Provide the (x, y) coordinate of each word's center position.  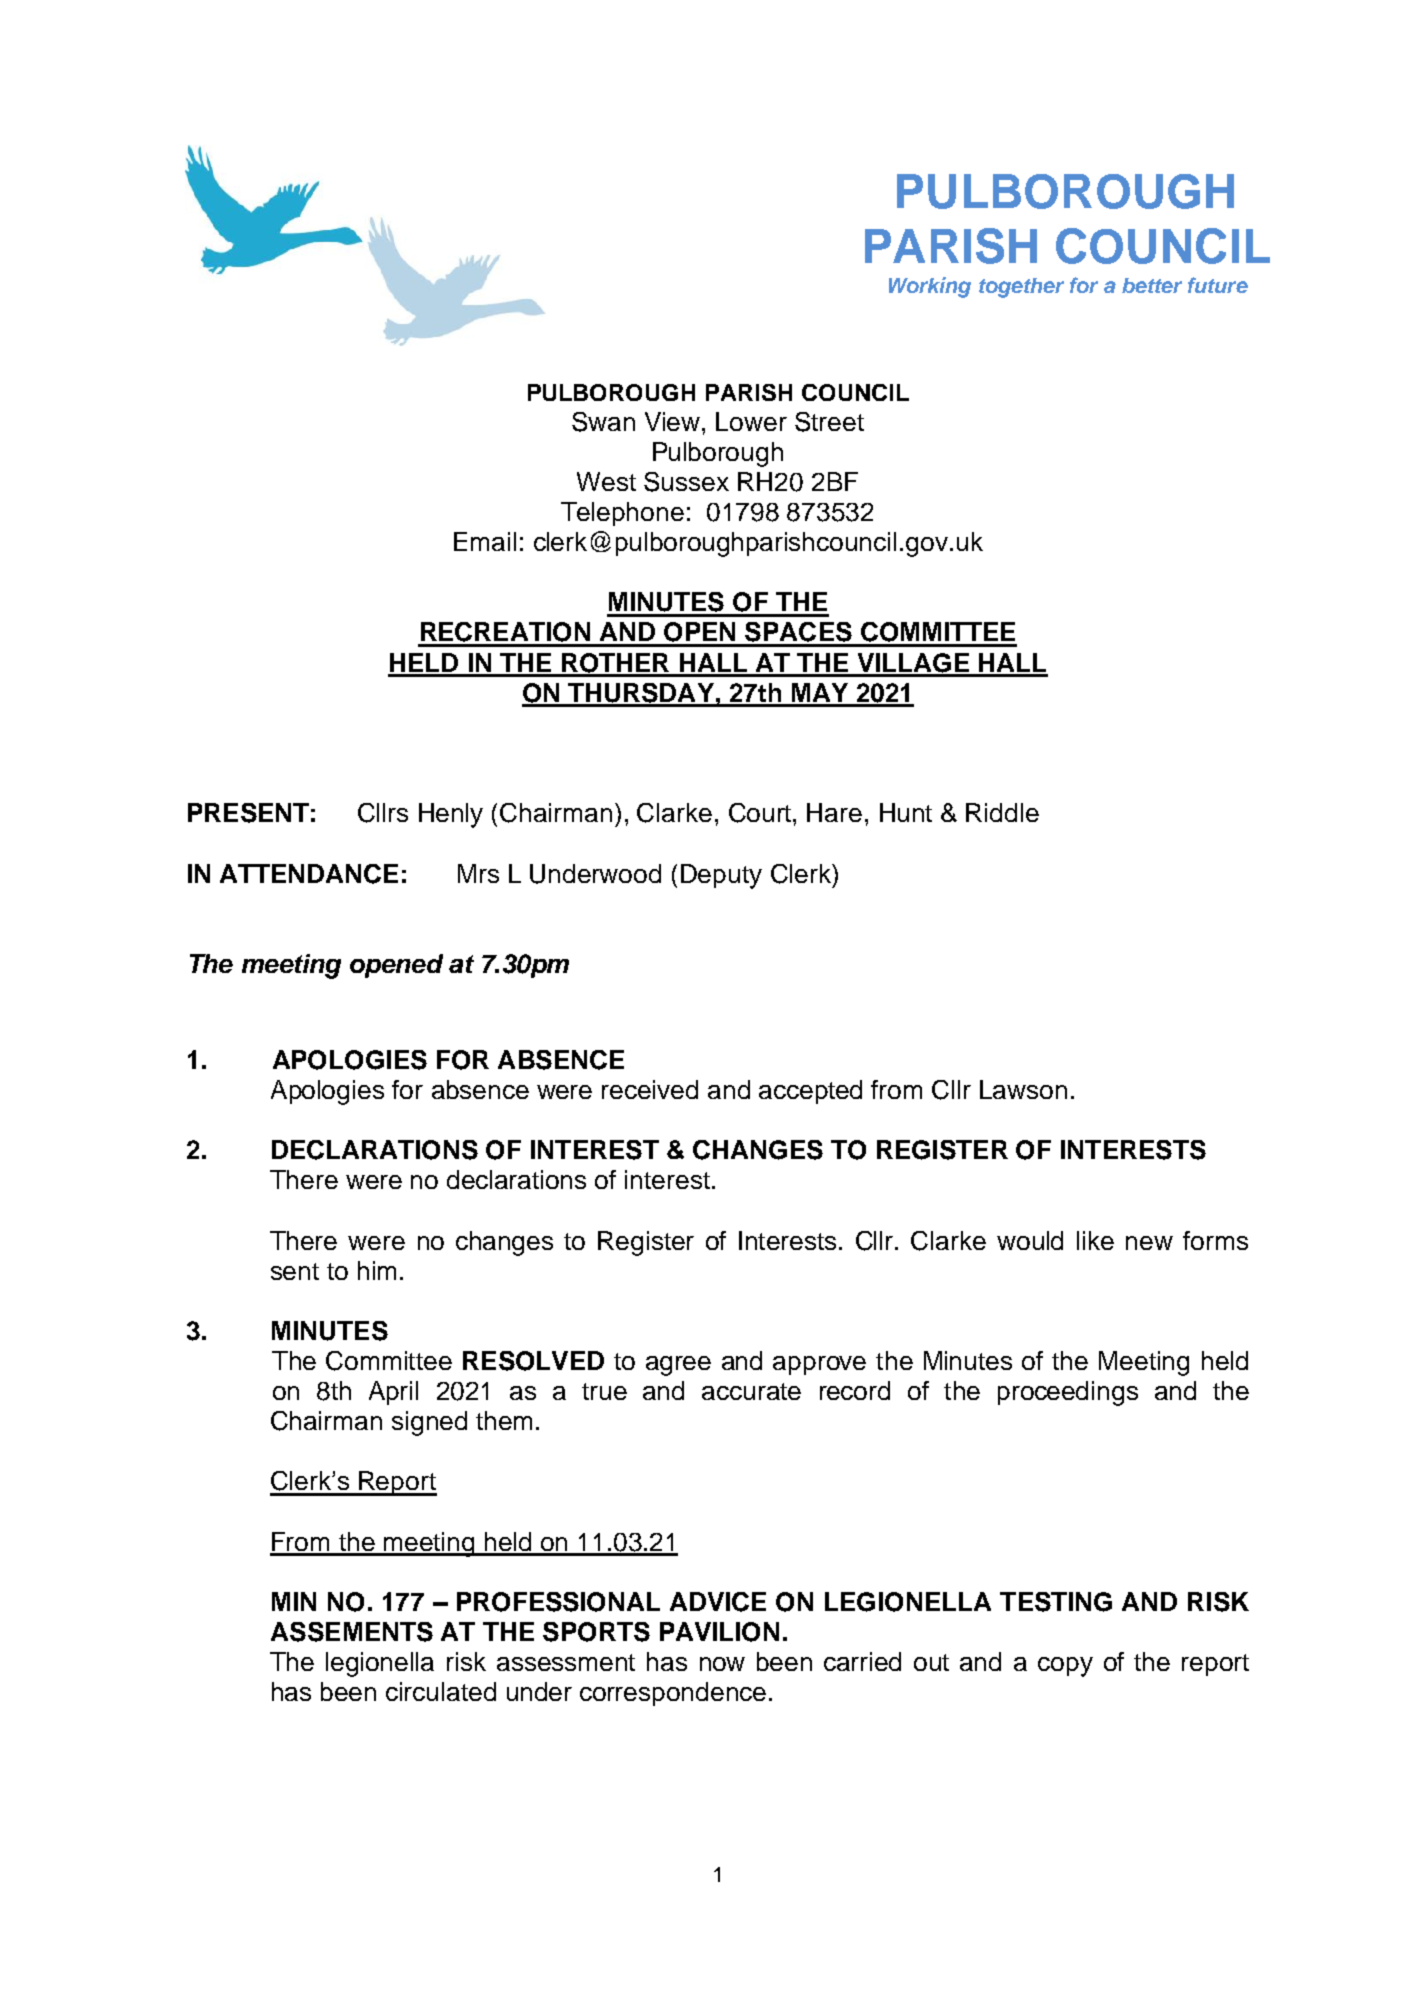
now (722, 1664)
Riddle (1002, 812)
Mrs (478, 873)
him (377, 1270)
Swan (603, 422)
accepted (810, 1092)
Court (760, 813)
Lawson (1023, 1089)
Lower (751, 421)
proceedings (1068, 1393)
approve (819, 1365)
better (1152, 285)
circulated (441, 1691)
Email (485, 541)
